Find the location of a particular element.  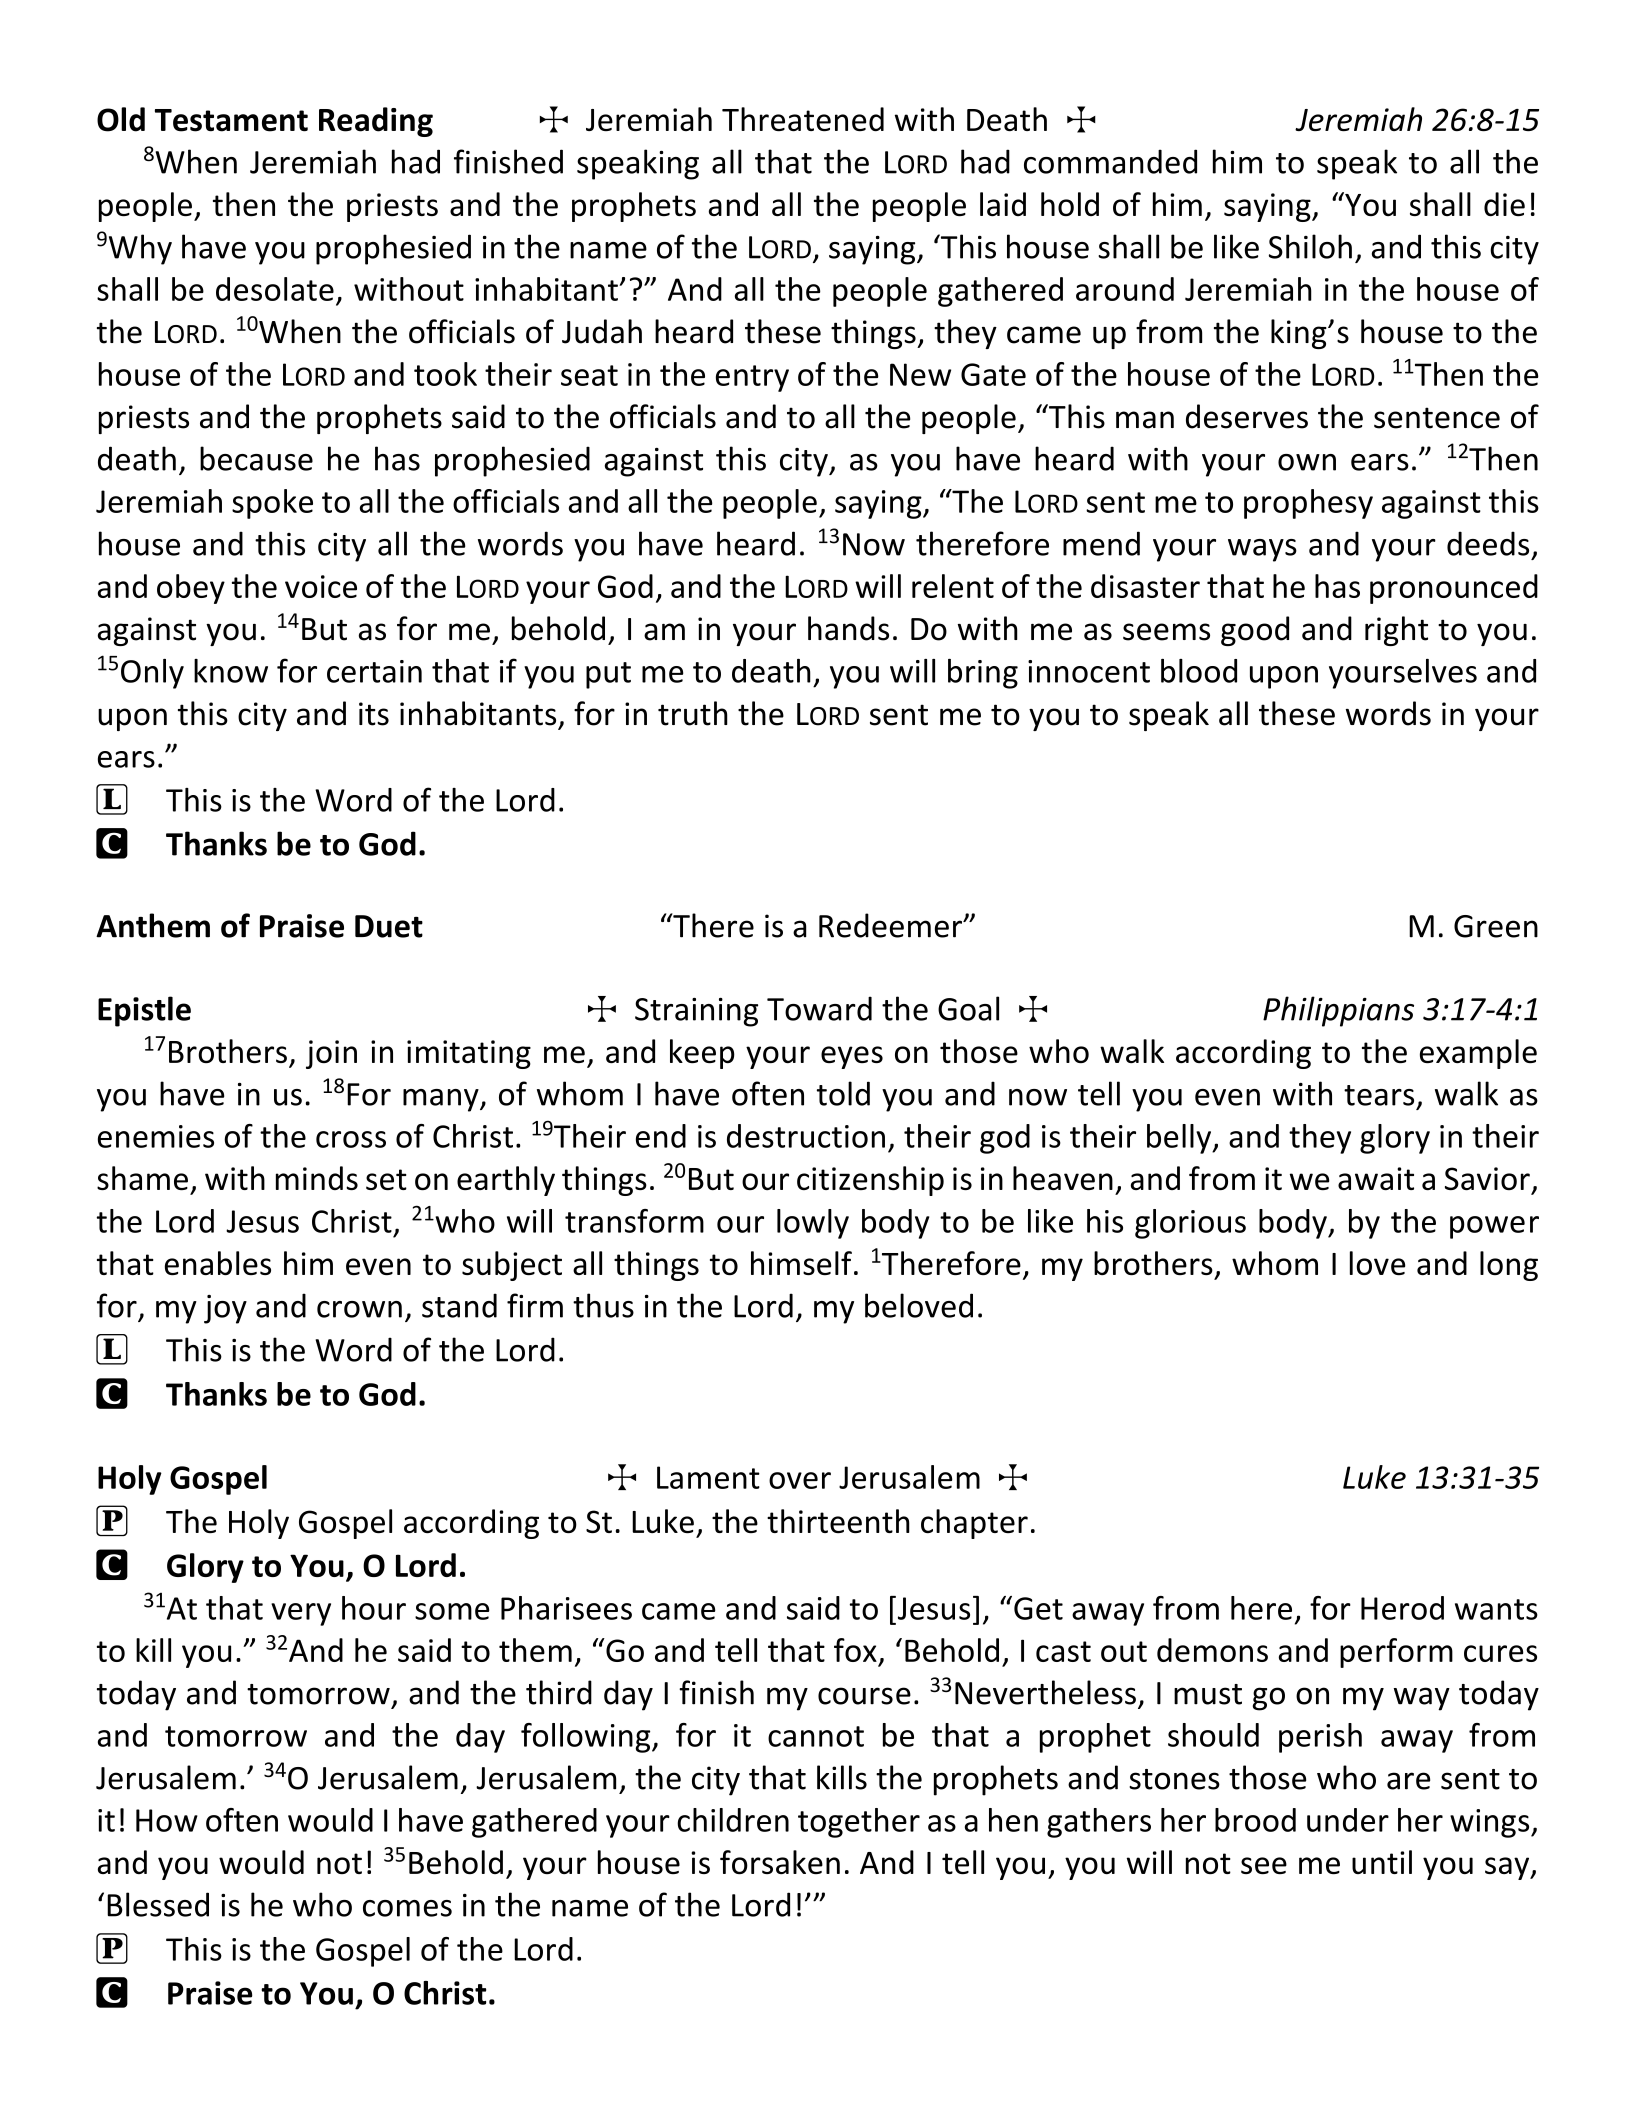

Reading is located at coordinates (376, 122).
